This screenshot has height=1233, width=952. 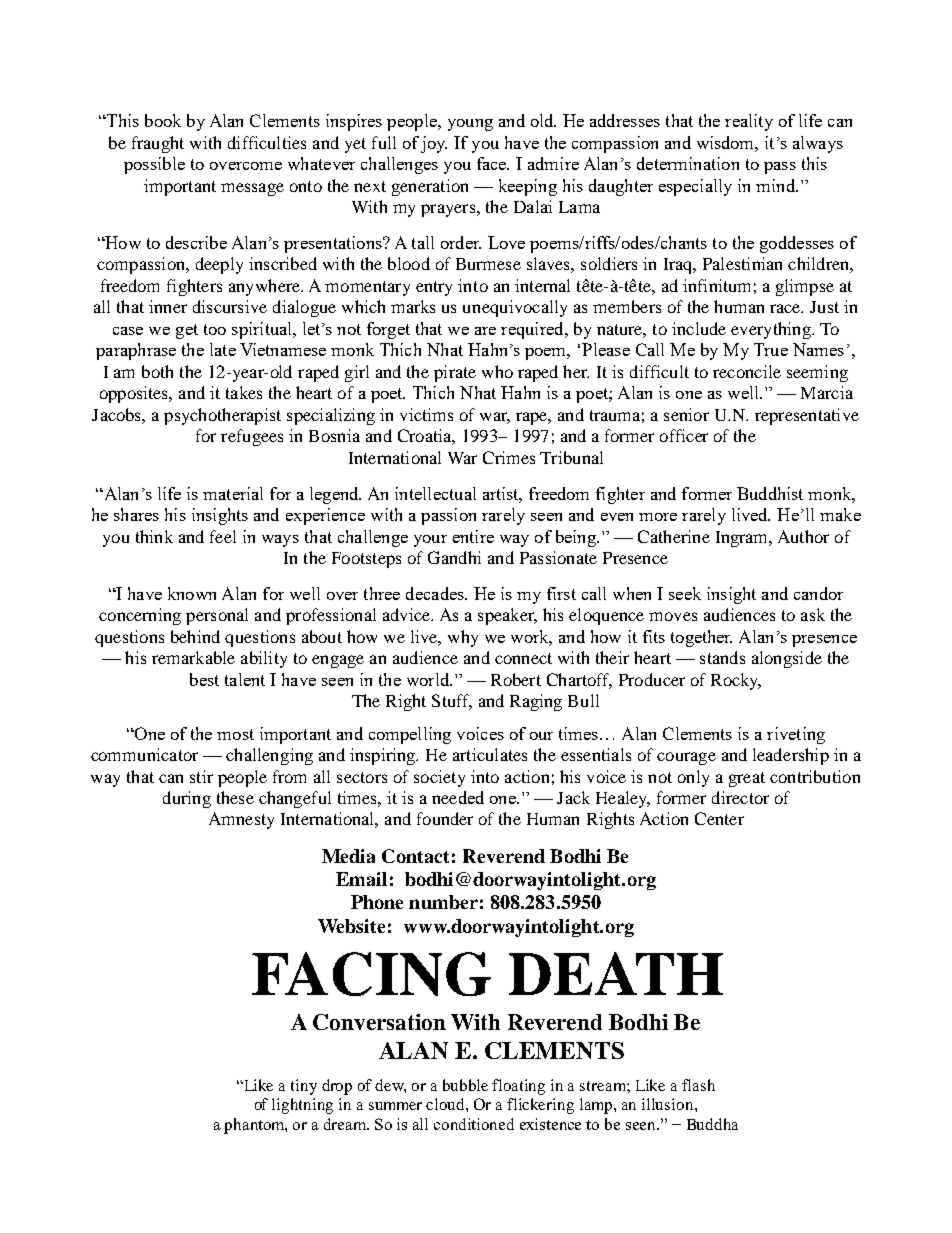 What do you see at coordinates (509, 457) in the screenshot?
I see `Crimes` at bounding box center [509, 457].
